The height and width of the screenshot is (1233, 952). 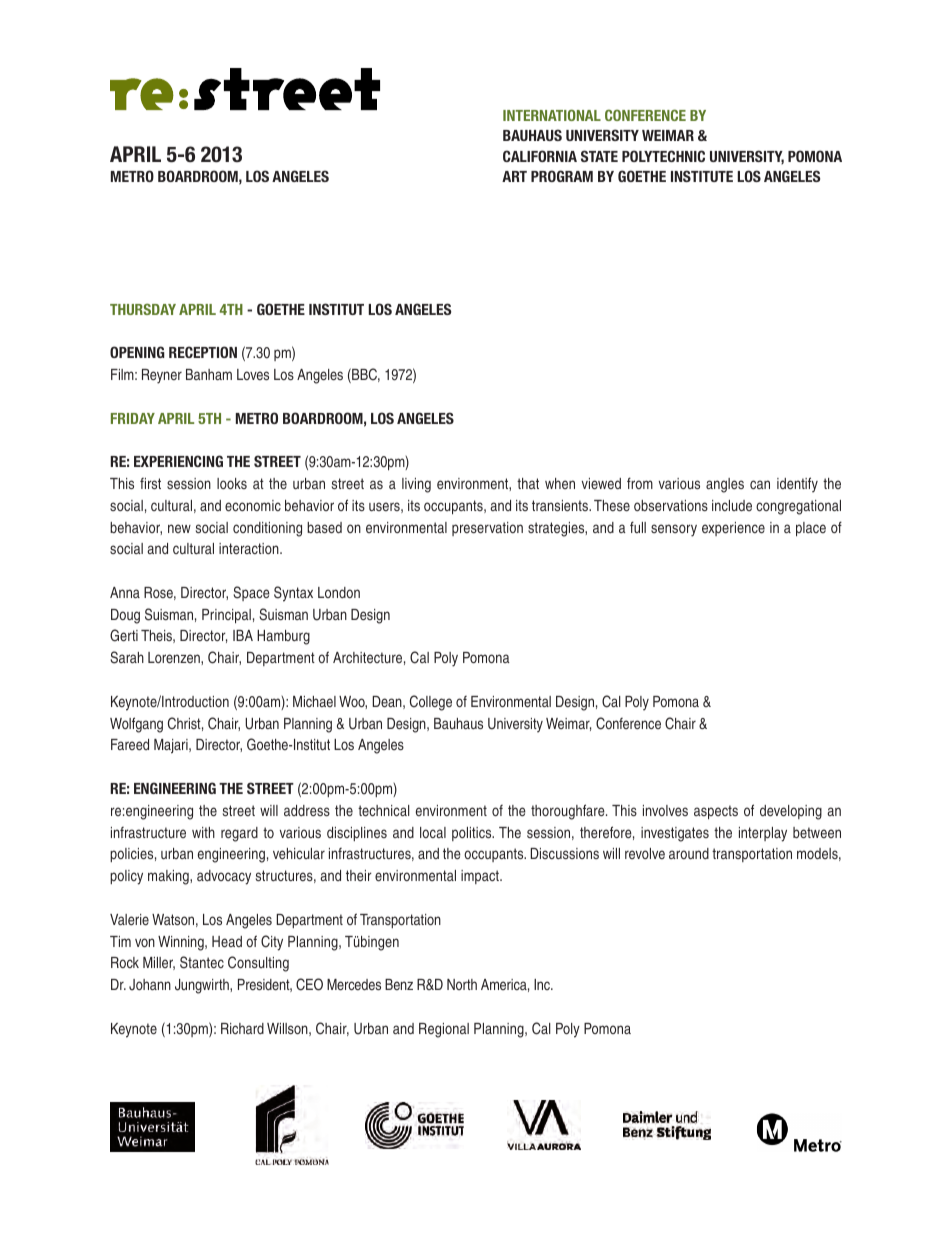 What do you see at coordinates (540, 156) in the screenshot?
I see `CALIFORNIA` at bounding box center [540, 156].
